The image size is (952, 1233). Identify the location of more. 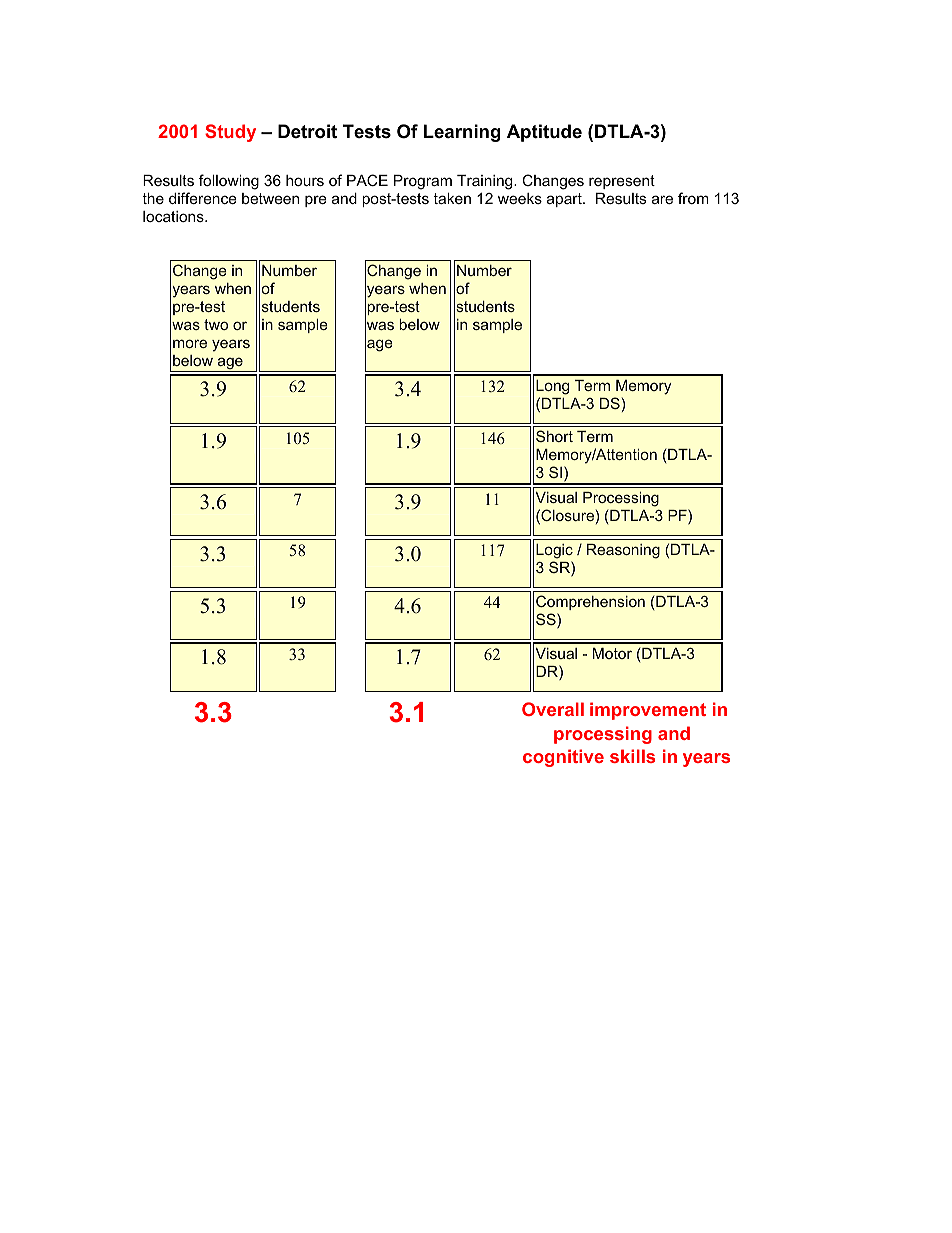
(190, 343).
